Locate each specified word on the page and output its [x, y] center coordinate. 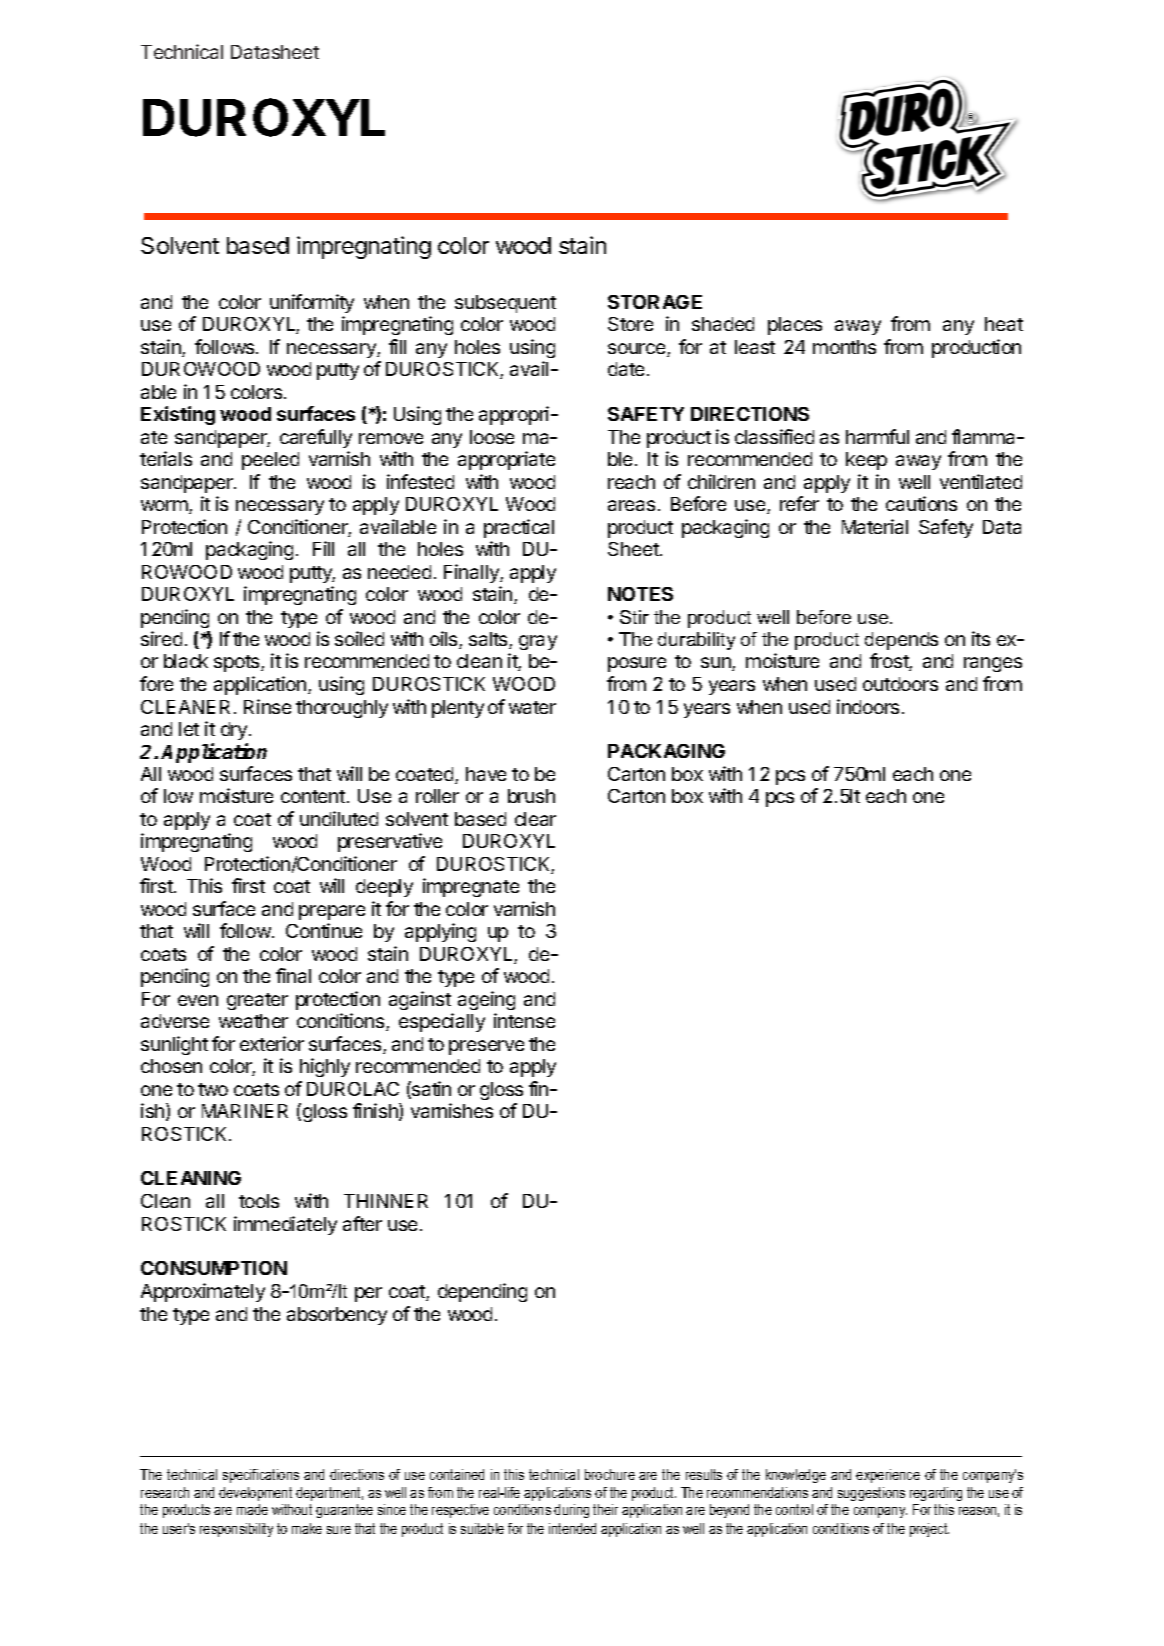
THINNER [386, 1201]
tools [259, 1201]
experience [888, 1476]
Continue [324, 930]
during [571, 1511]
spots [238, 663]
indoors [868, 706]
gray [538, 642]
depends [901, 641]
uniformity [312, 303]
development [255, 1494]
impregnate [471, 887]
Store [630, 324]
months [844, 347]
